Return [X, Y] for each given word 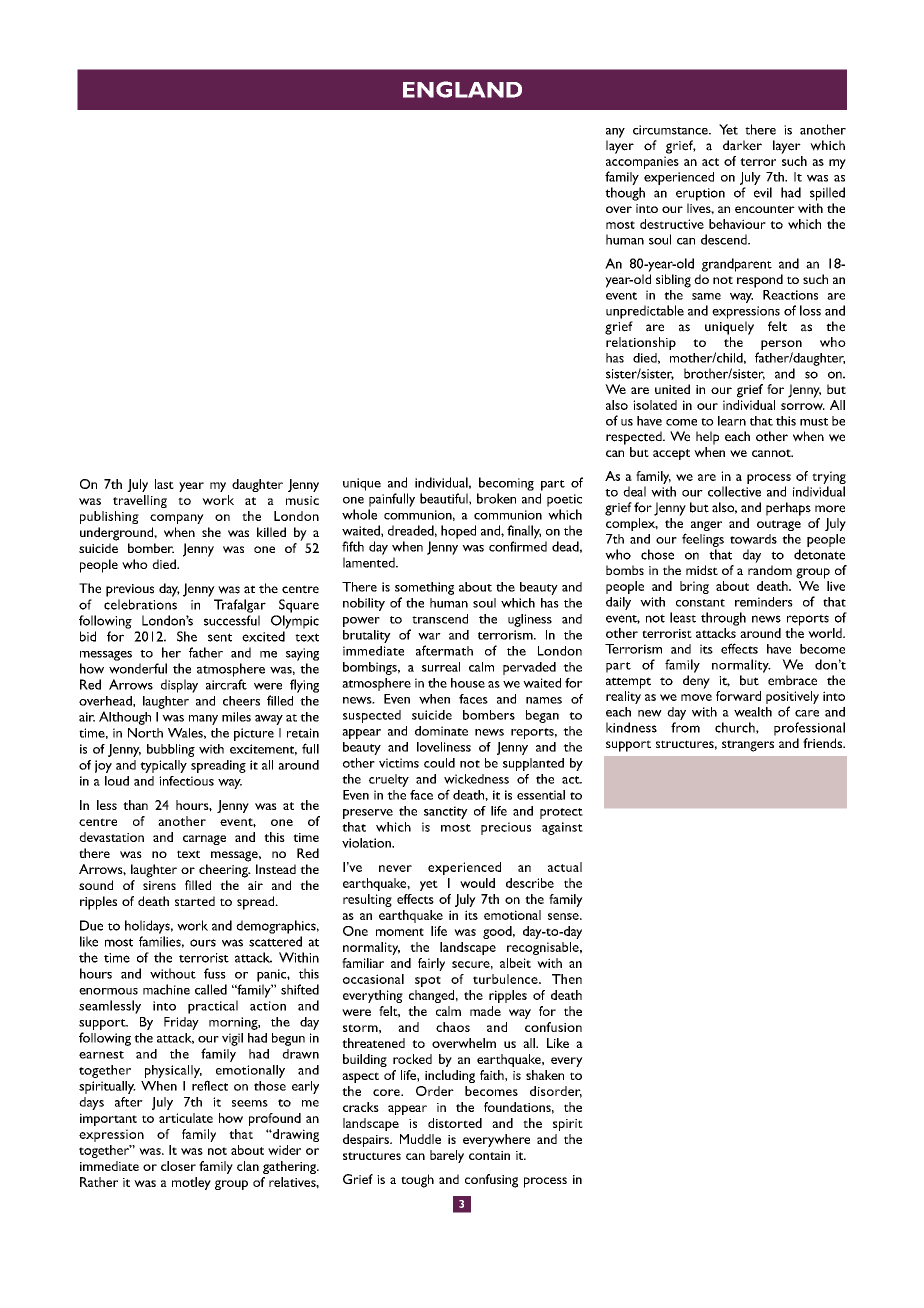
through [723, 619]
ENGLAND [462, 89]
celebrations [140, 604]
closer [178, 1166]
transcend [440, 619]
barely [447, 1156]
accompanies [642, 164]
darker [742, 145]
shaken [545, 1075]
